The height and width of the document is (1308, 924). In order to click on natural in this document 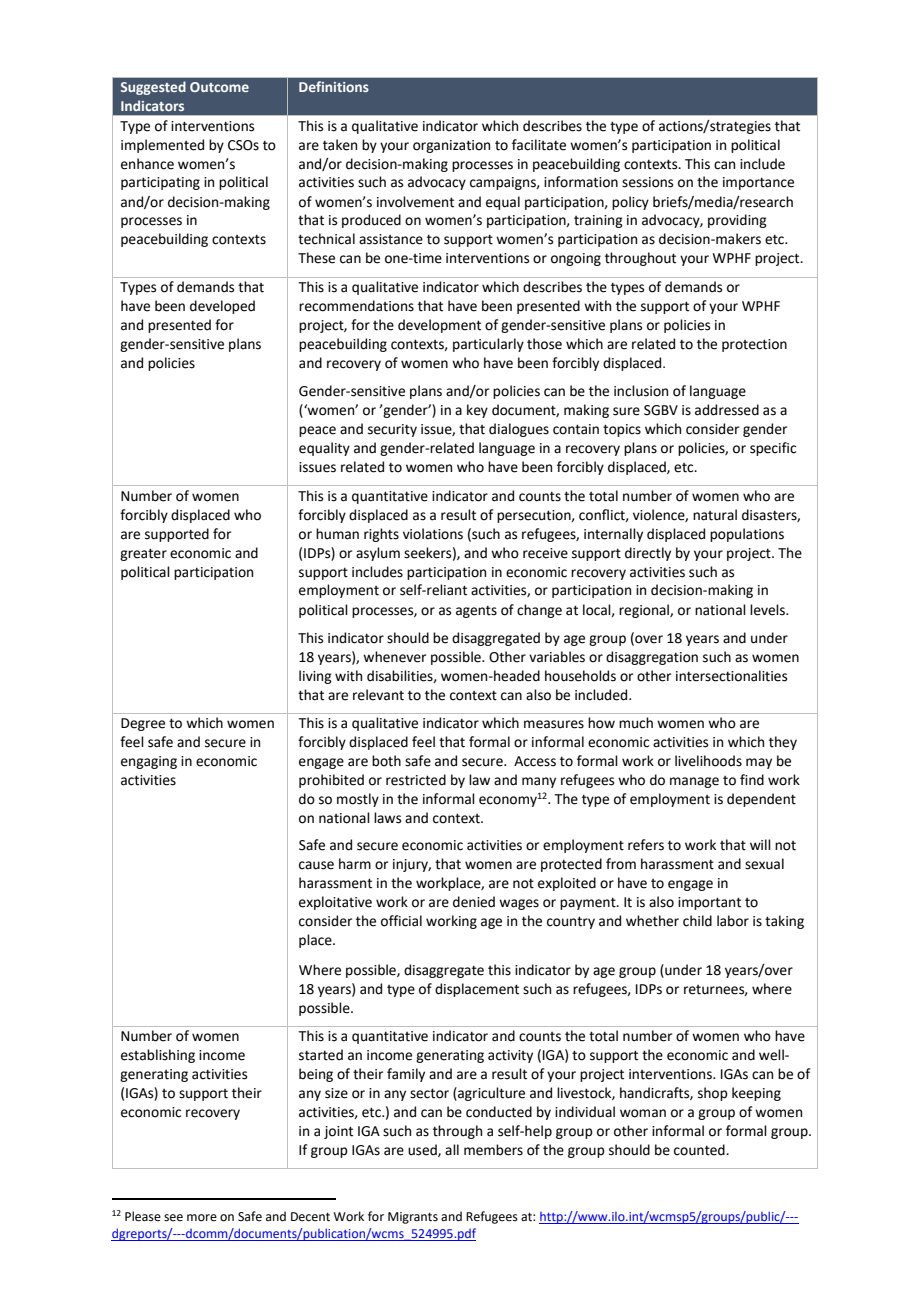, I will do `click(715, 515)`.
